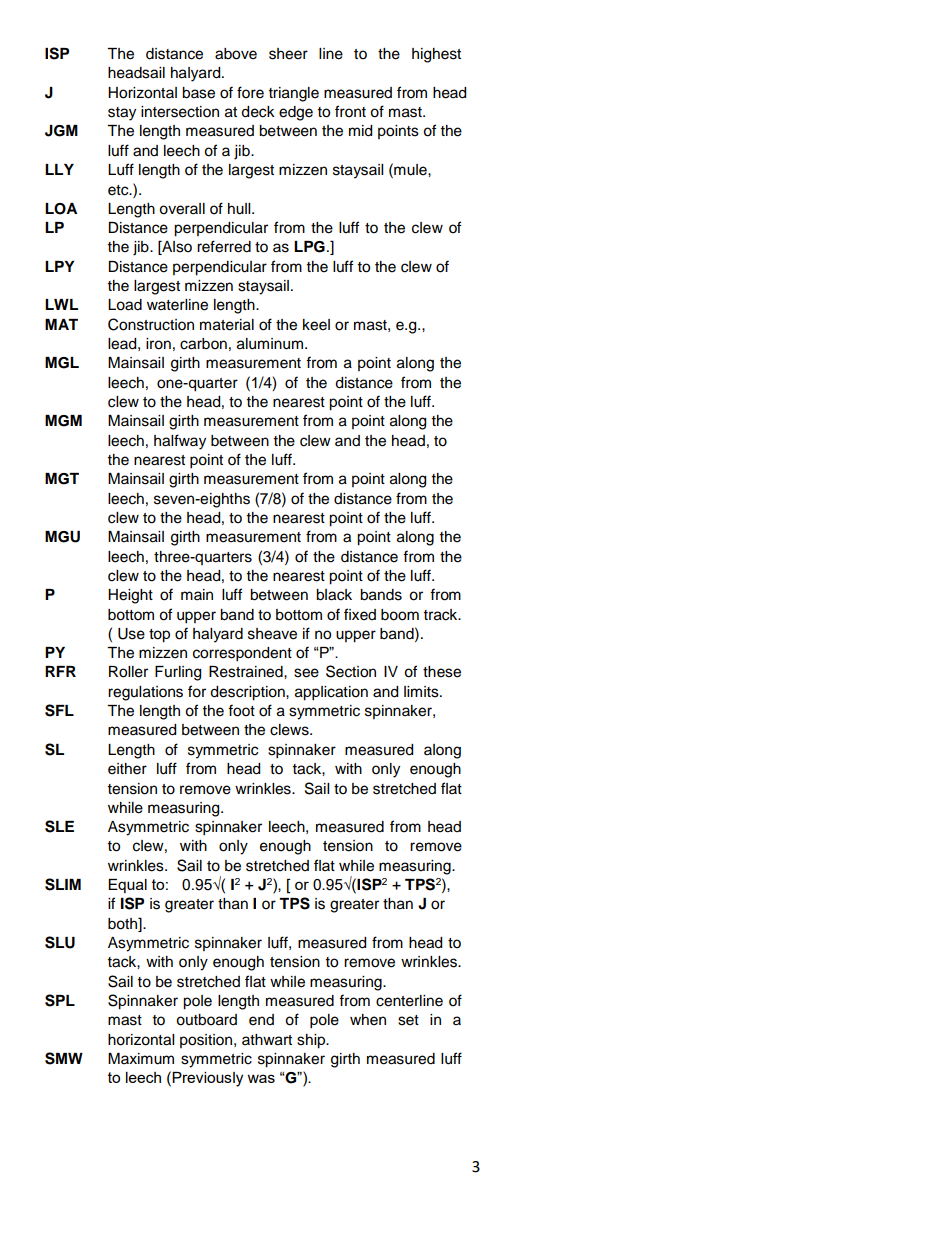  I want to click on fore, so click(250, 92).
